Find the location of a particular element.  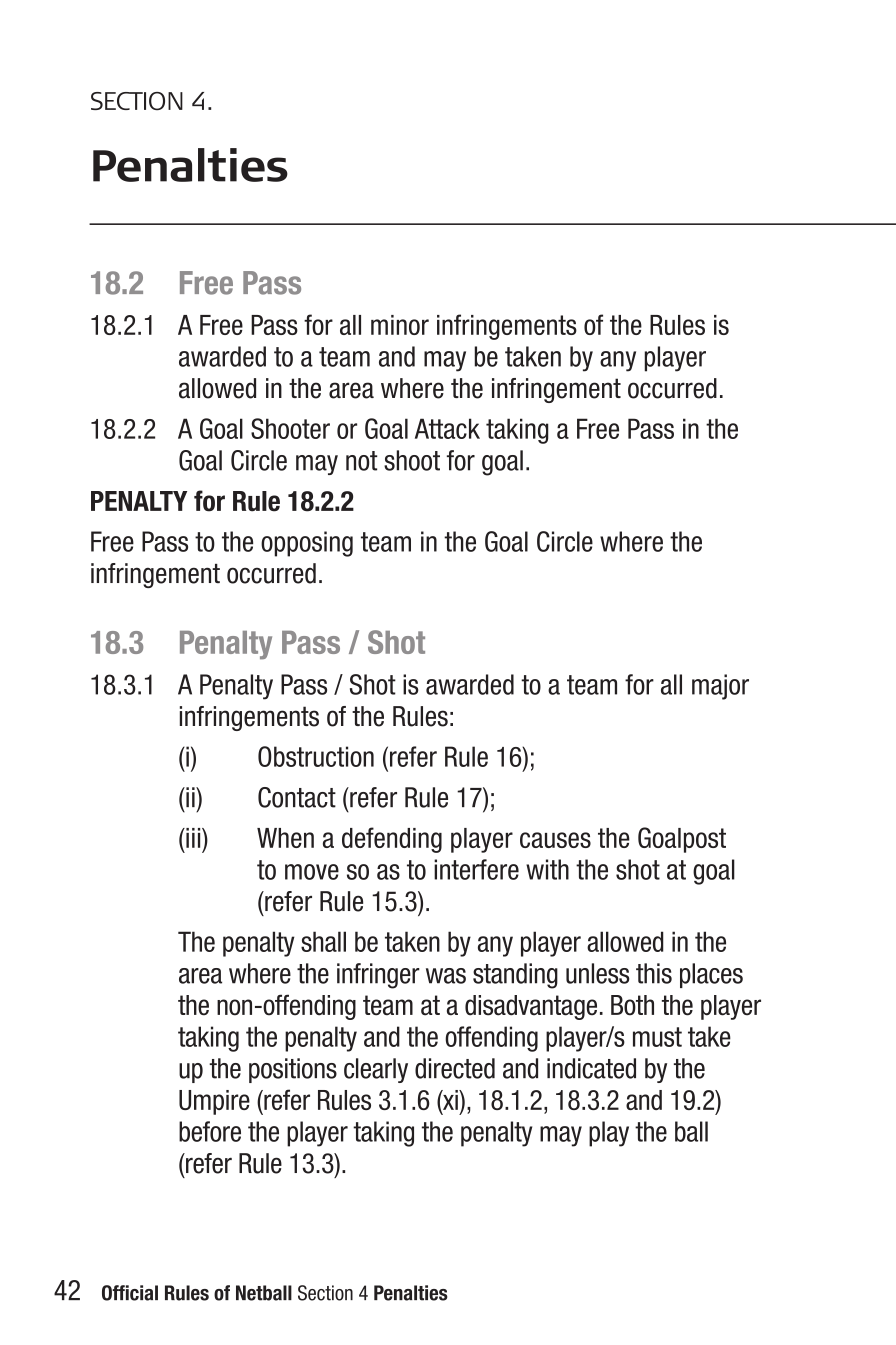

positions is located at coordinates (293, 1070).
